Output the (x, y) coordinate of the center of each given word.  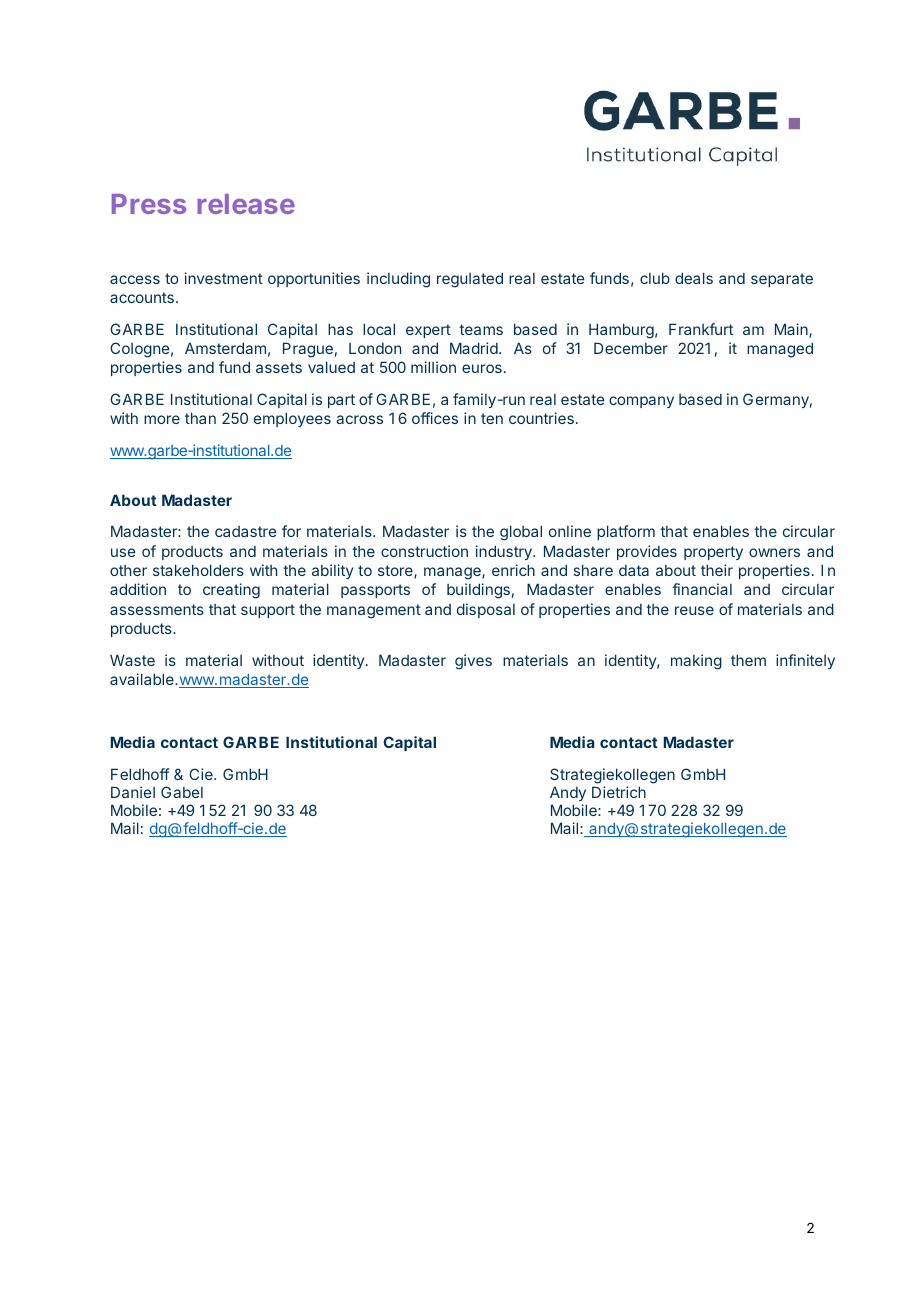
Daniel (133, 792)
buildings (478, 591)
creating (231, 591)
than (200, 418)
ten (492, 418)
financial (702, 589)
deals (694, 278)
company (641, 402)
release (246, 204)
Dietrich (619, 792)
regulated (470, 280)
